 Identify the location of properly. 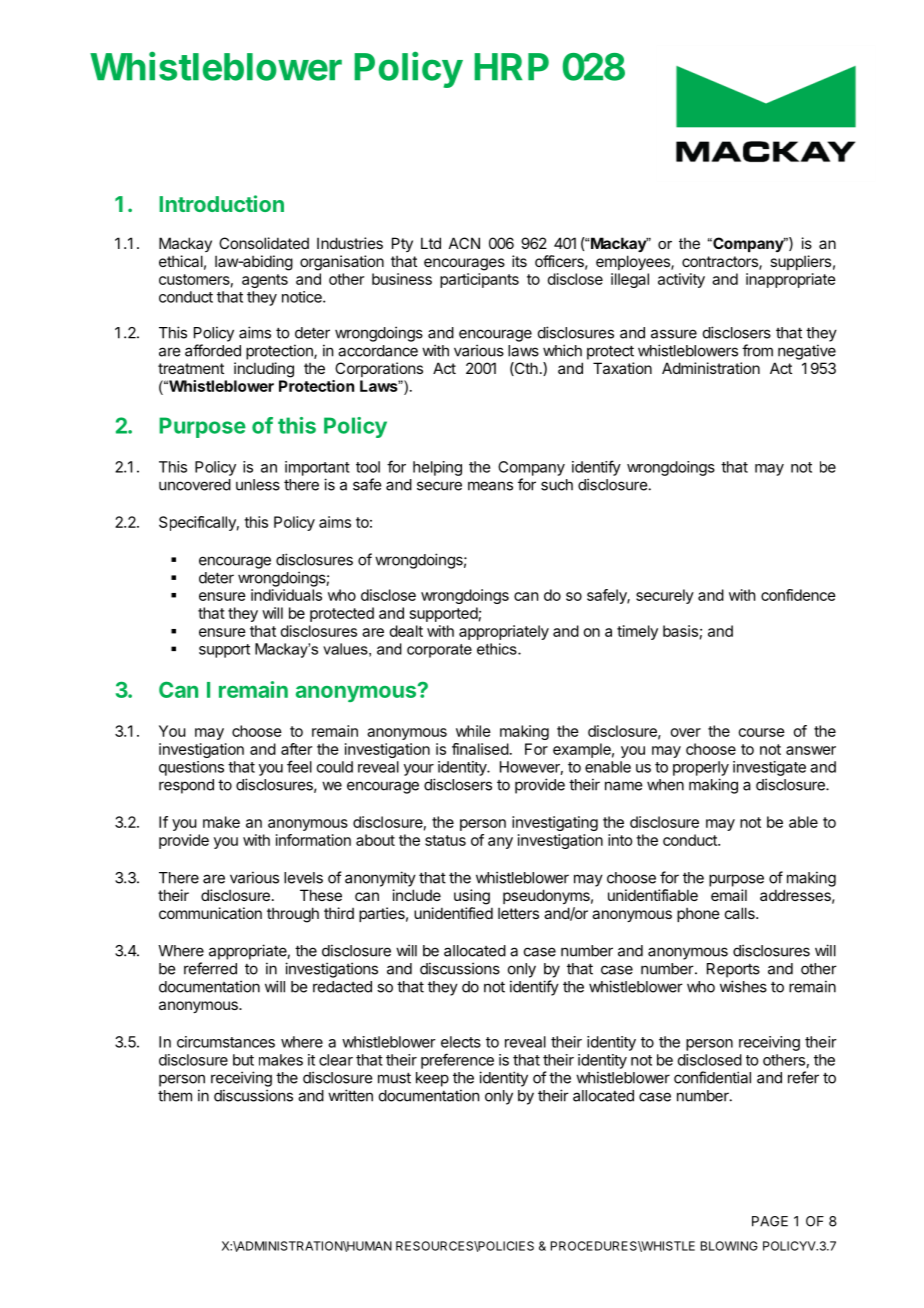
(701, 768).
